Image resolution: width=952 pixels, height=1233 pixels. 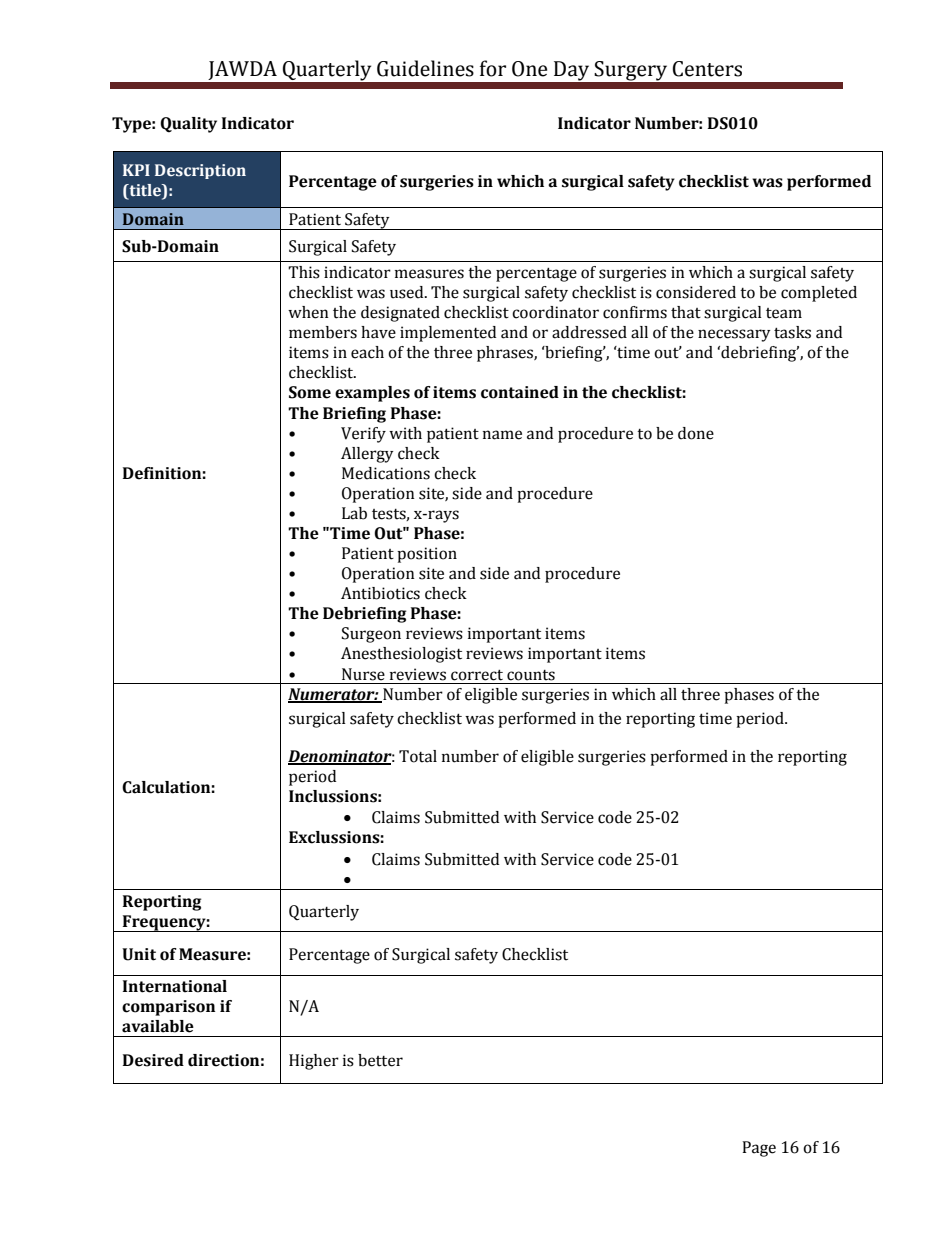 What do you see at coordinates (310, 392) in the image?
I see `Some` at bounding box center [310, 392].
